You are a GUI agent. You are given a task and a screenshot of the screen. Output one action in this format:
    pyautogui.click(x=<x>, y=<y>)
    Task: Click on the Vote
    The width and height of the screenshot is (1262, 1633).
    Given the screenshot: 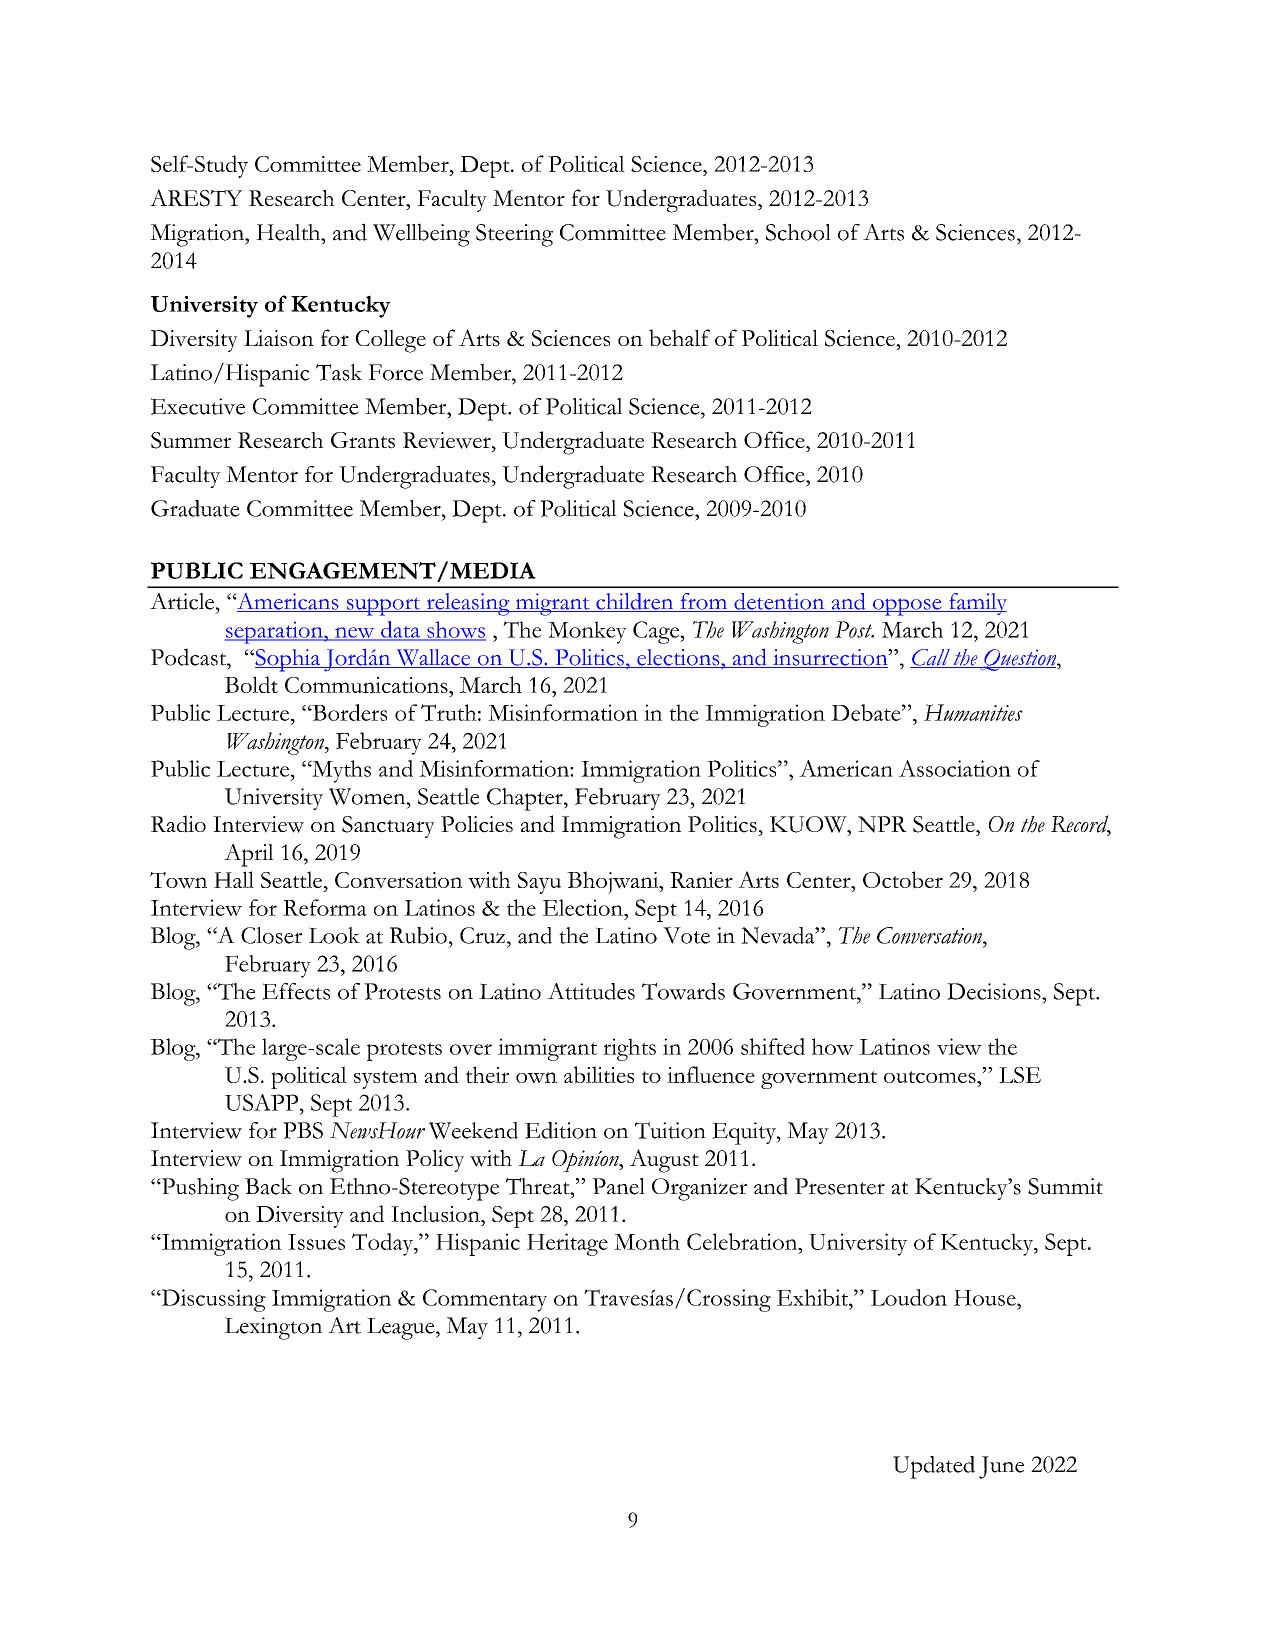 What is the action you would take?
    pyautogui.click(x=686, y=935)
